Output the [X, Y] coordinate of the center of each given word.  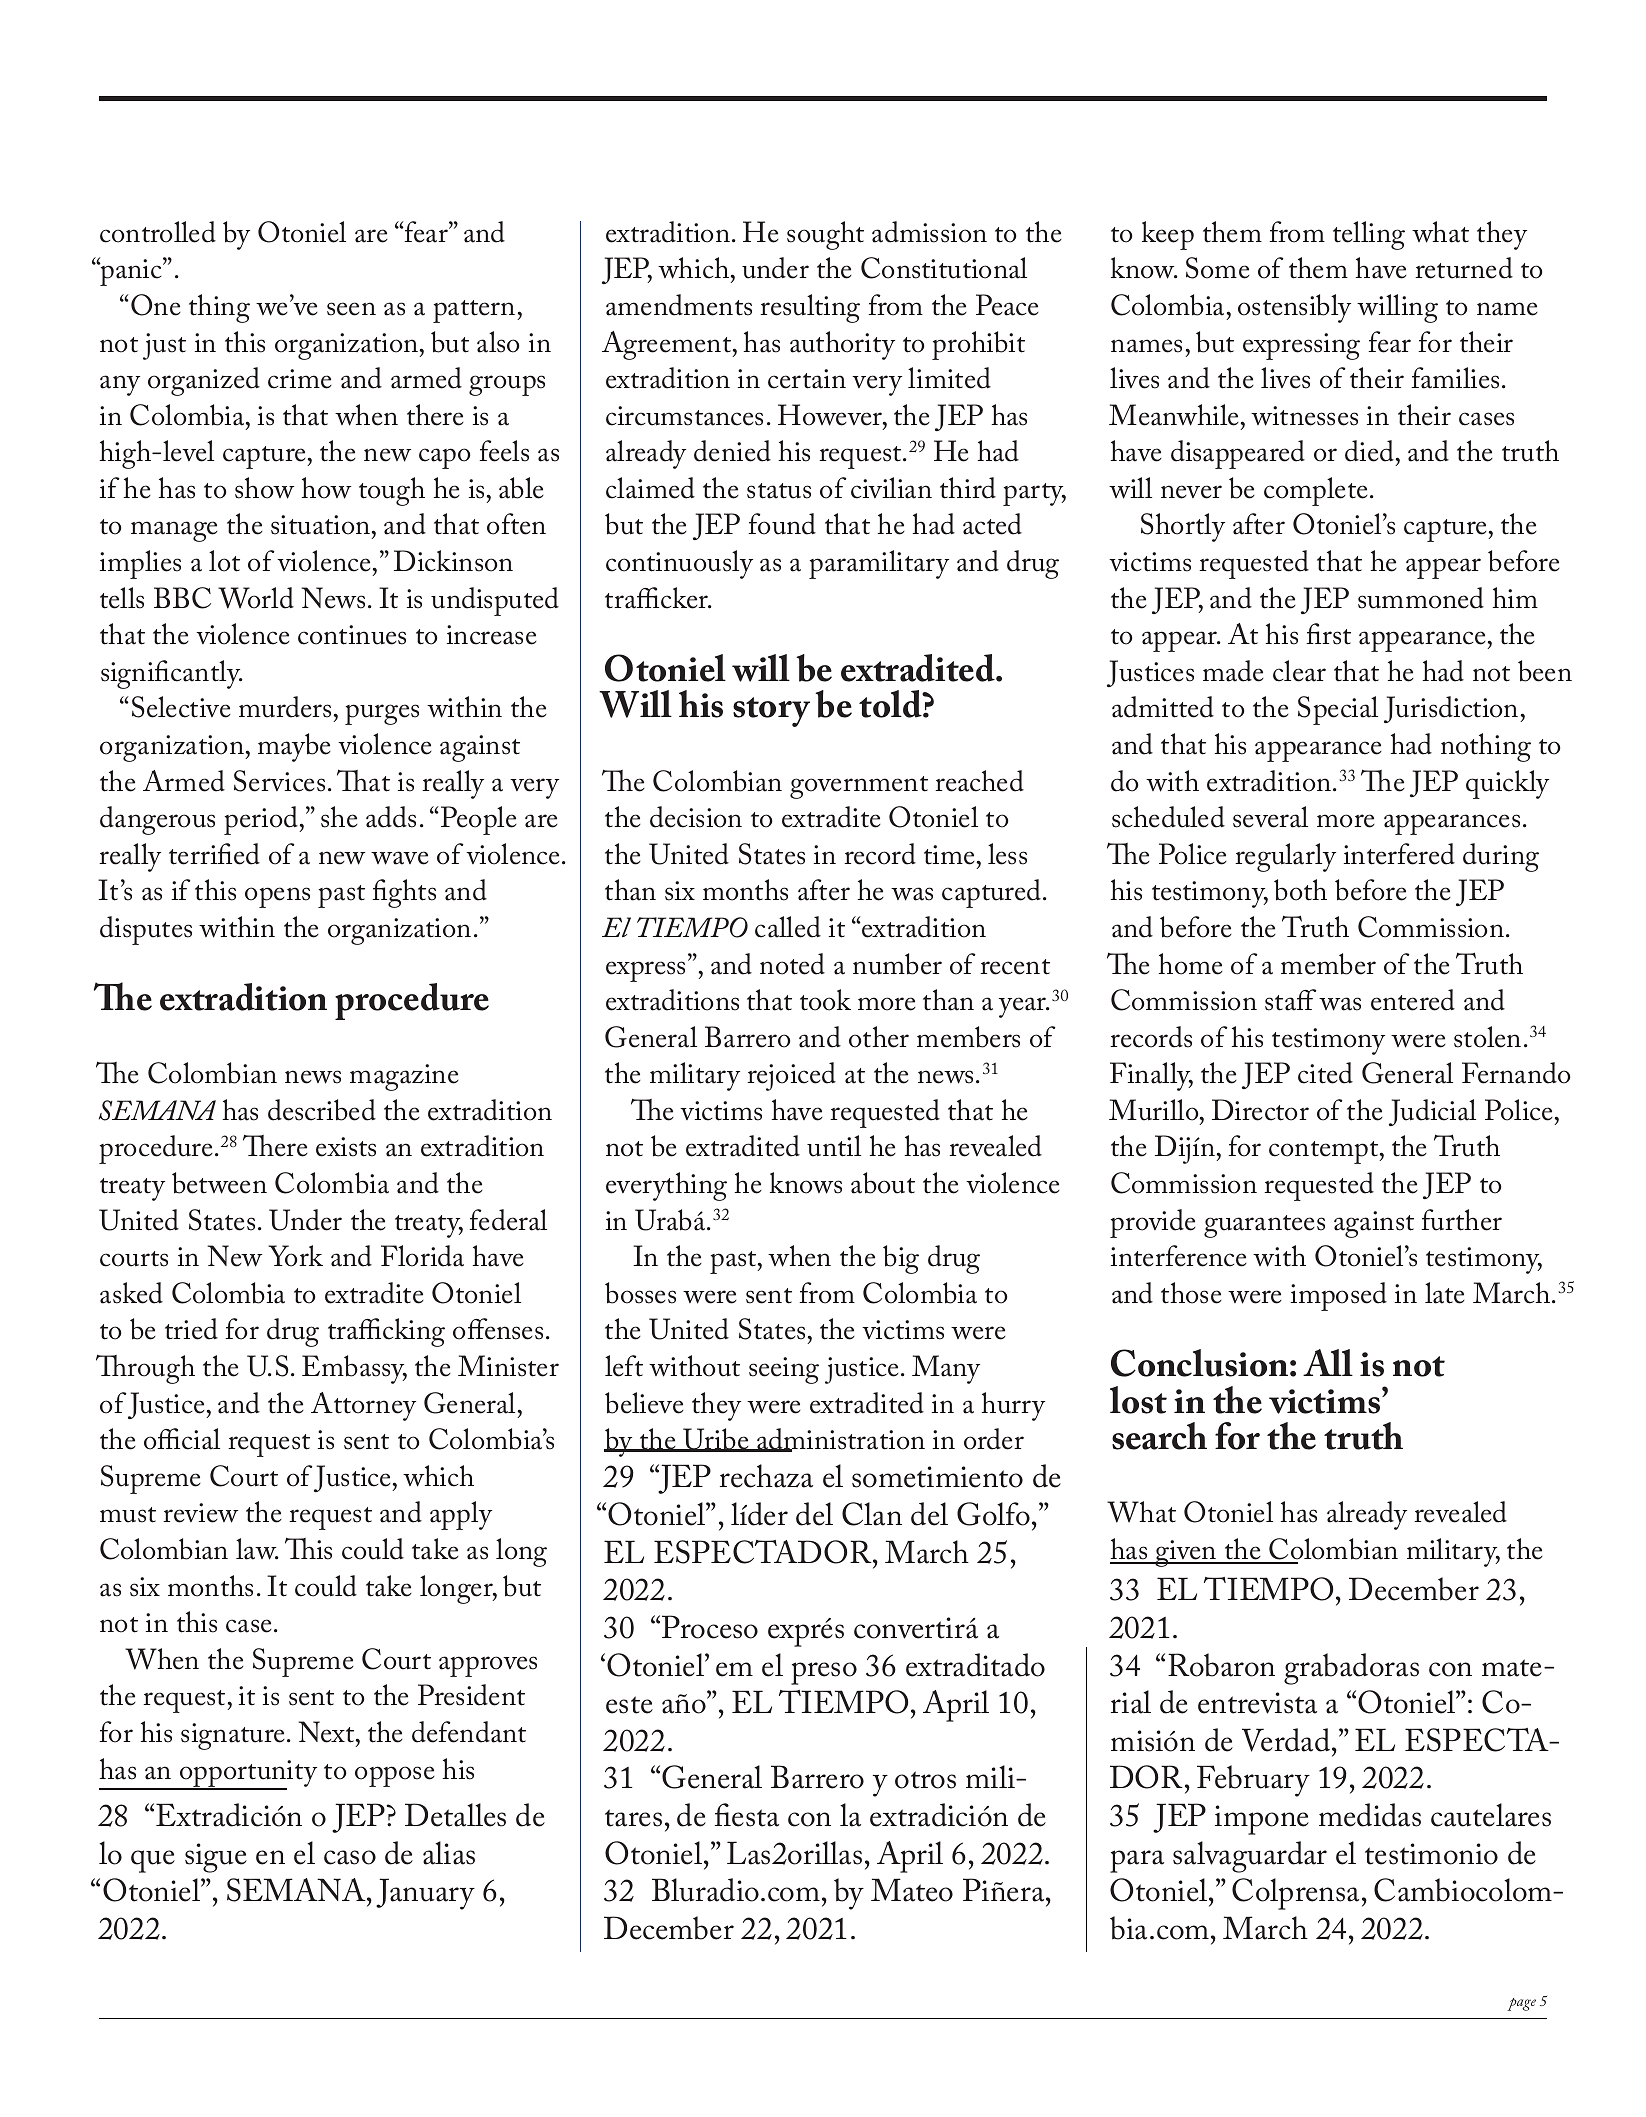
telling [1369, 235]
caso [350, 1857]
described [322, 1110]
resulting [810, 308]
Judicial [1432, 1112]
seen [351, 309]
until [834, 1146]
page [1521, 2004]
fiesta [747, 1815]
